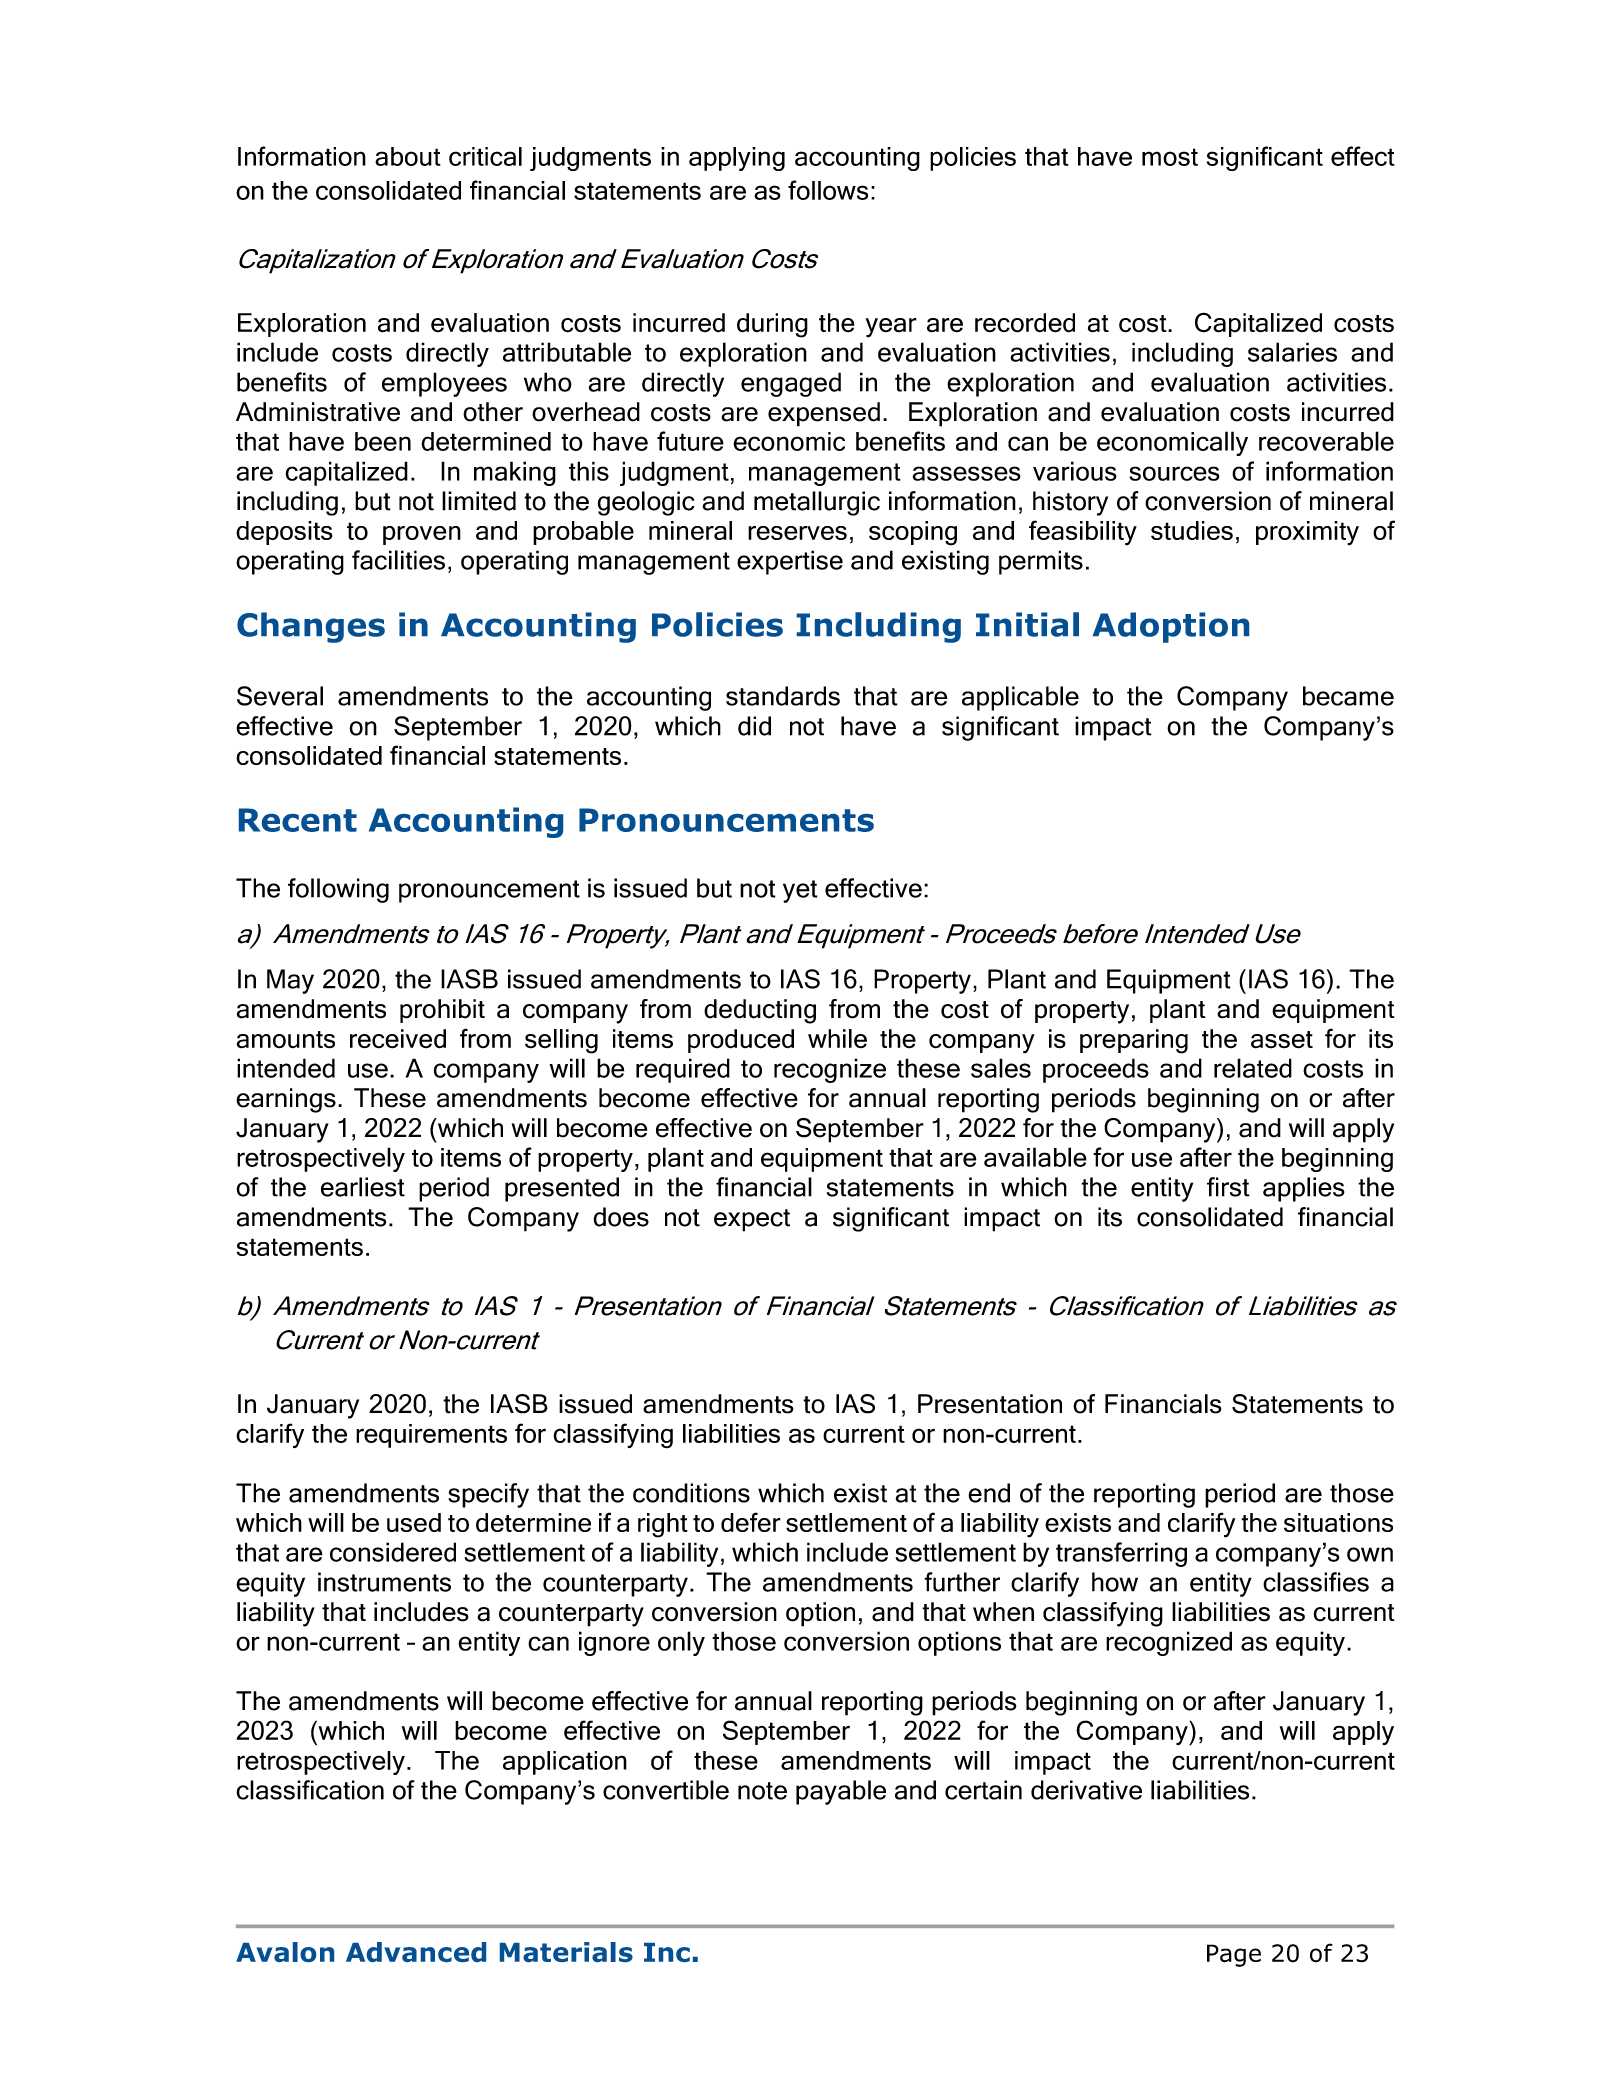 The height and width of the document is (2078, 1606). Describe the element at coordinates (752, 1220) in the document. I see `expect` at that location.
